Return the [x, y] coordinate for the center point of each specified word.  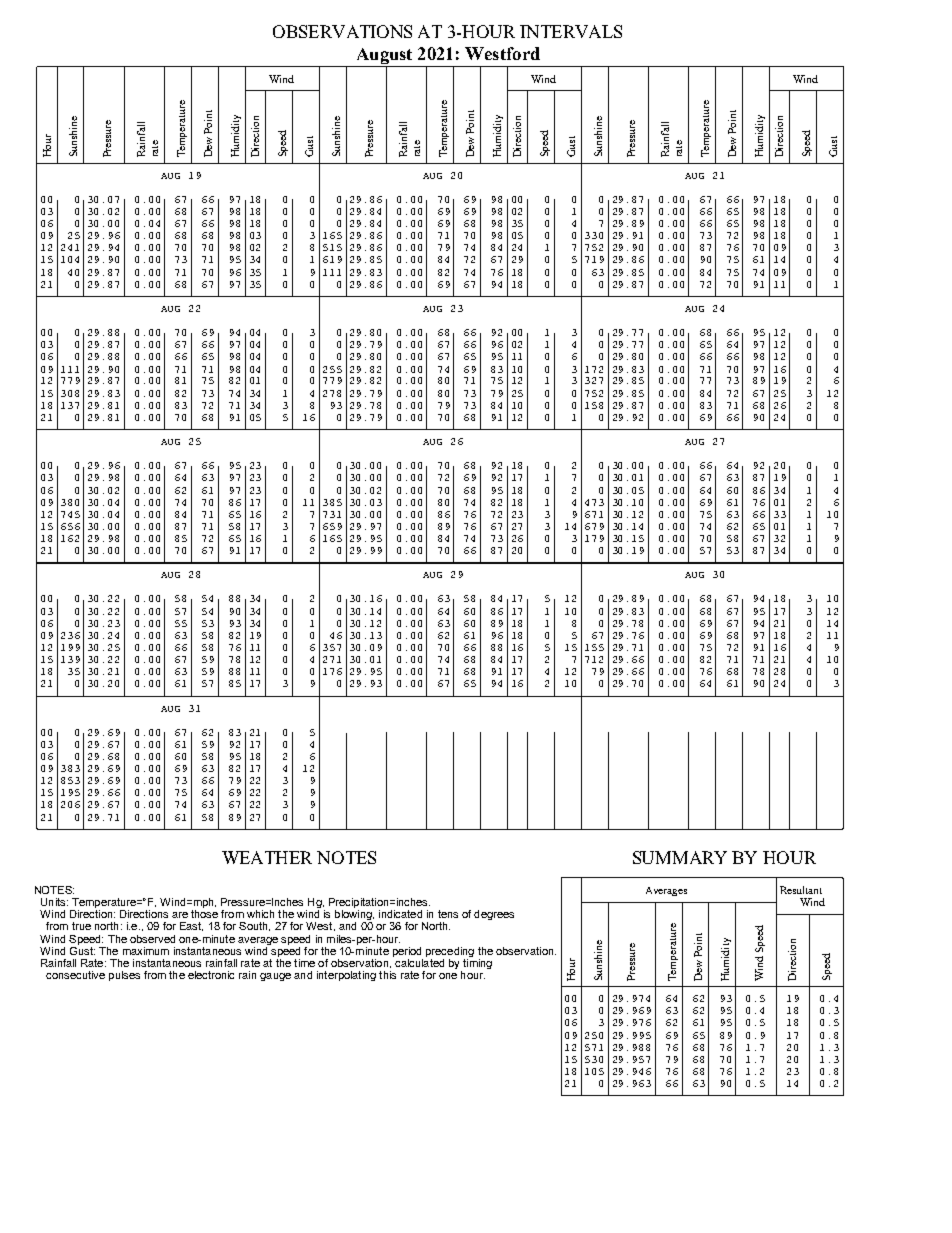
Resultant [801, 890]
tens [448, 914]
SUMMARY [680, 857]
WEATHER [267, 857]
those [204, 914]
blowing [354, 916]
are [180, 915]
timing [476, 964]
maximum [146, 951]
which [260, 914]
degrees [494, 915]
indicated [400, 914]
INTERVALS [571, 31]
